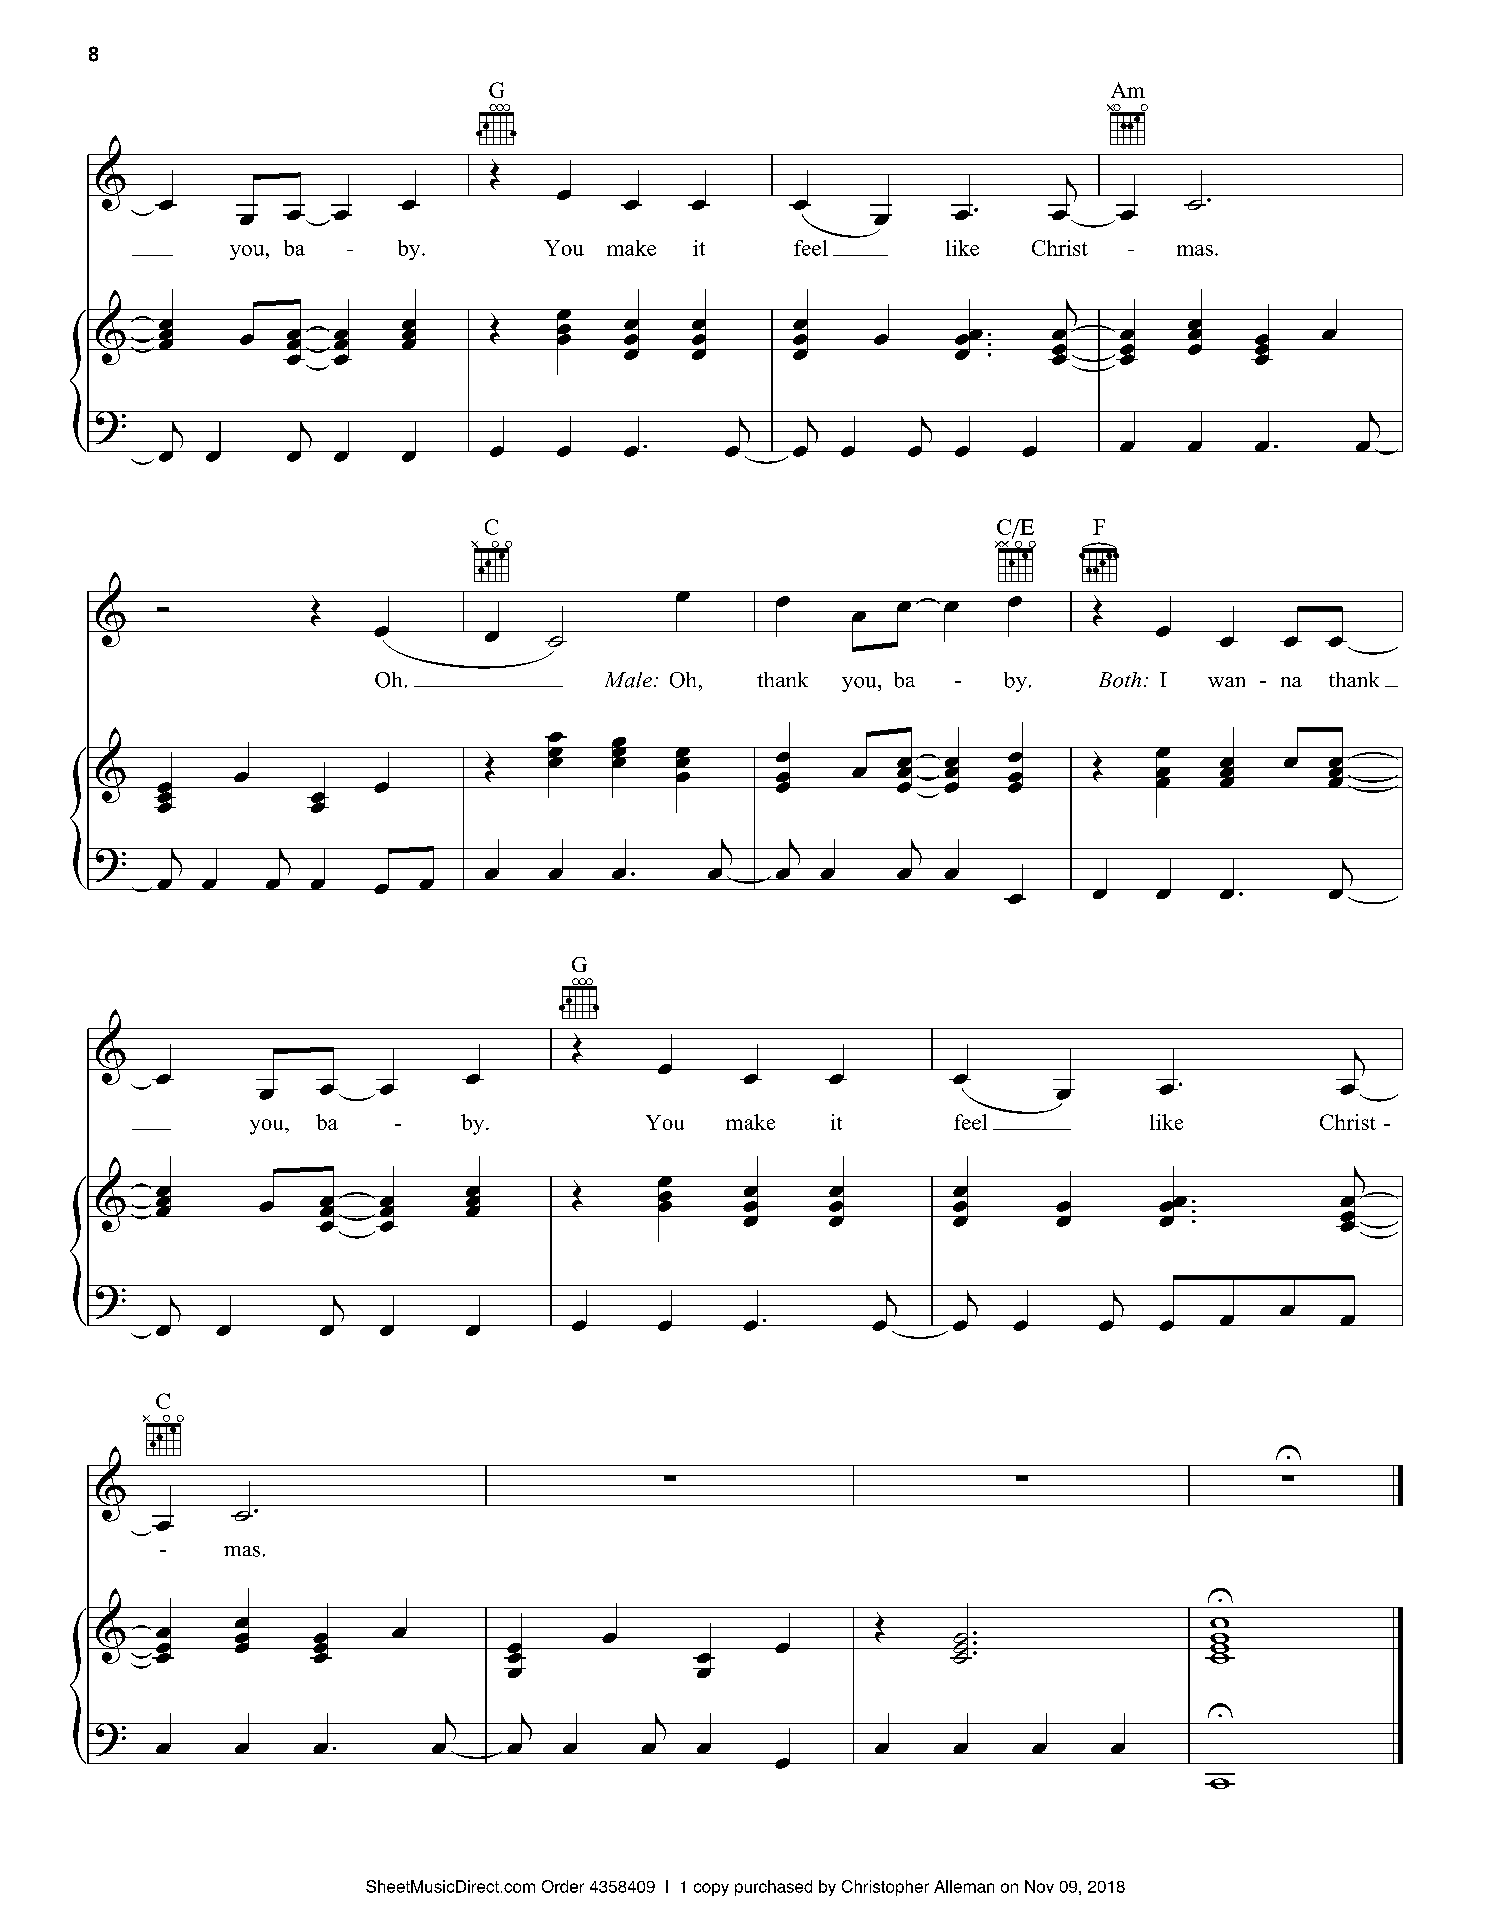 Image resolution: width=1491 pixels, height=1929 pixels. What do you see at coordinates (773, 1888) in the image?
I see `purchased` at bounding box center [773, 1888].
